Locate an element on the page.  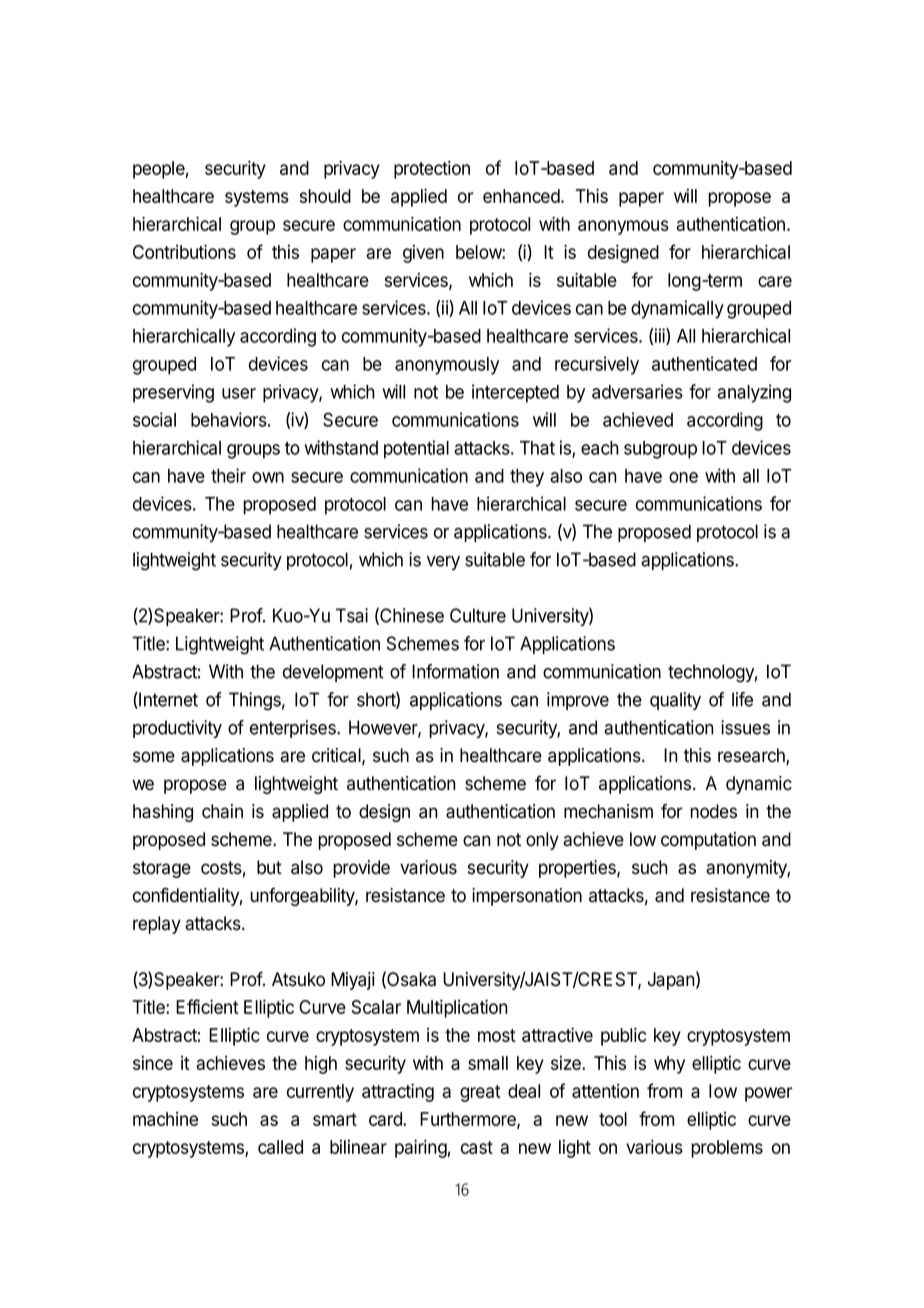
great is located at coordinates (480, 1093).
